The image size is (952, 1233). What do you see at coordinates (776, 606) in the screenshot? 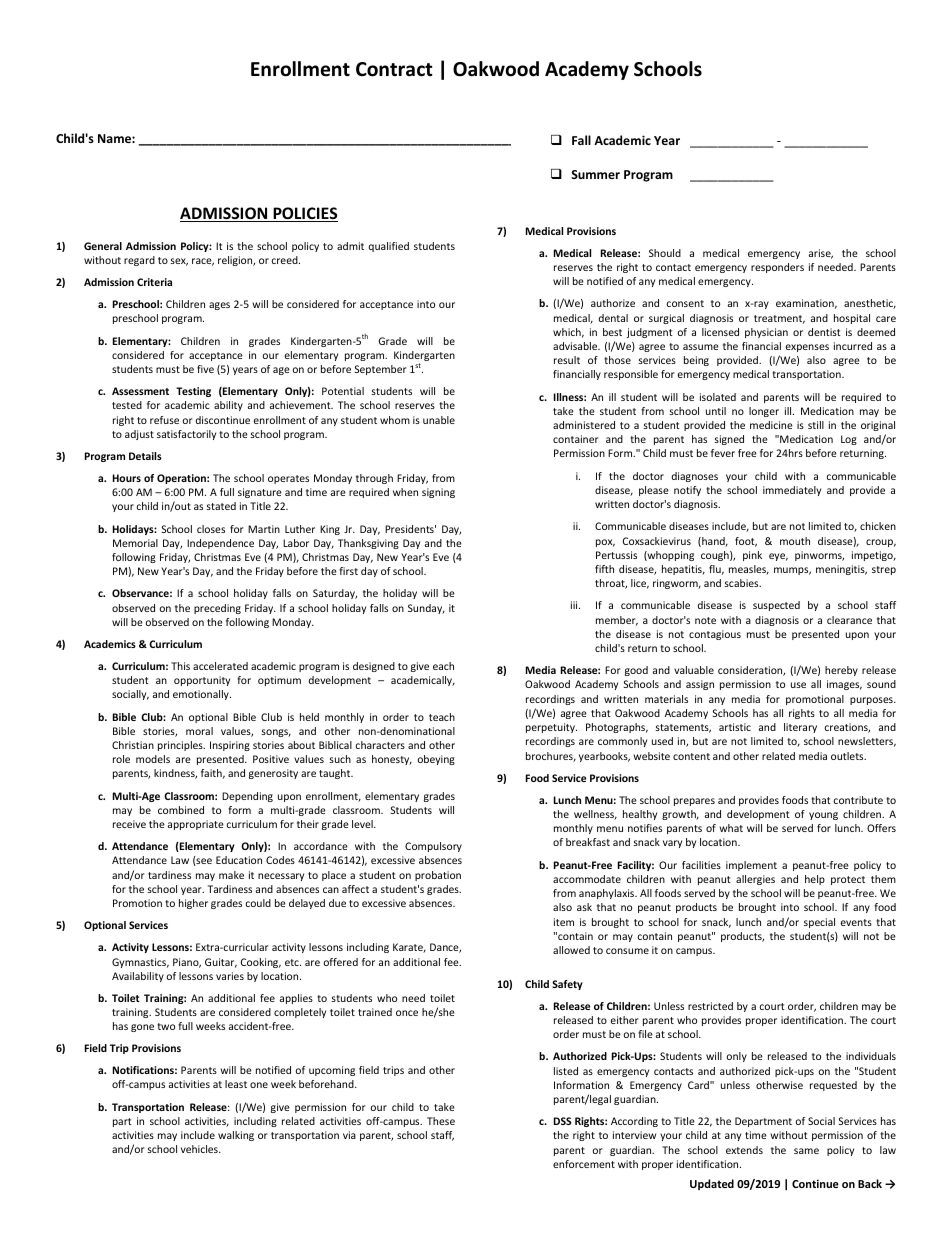
I see `suspected` at bounding box center [776, 606].
